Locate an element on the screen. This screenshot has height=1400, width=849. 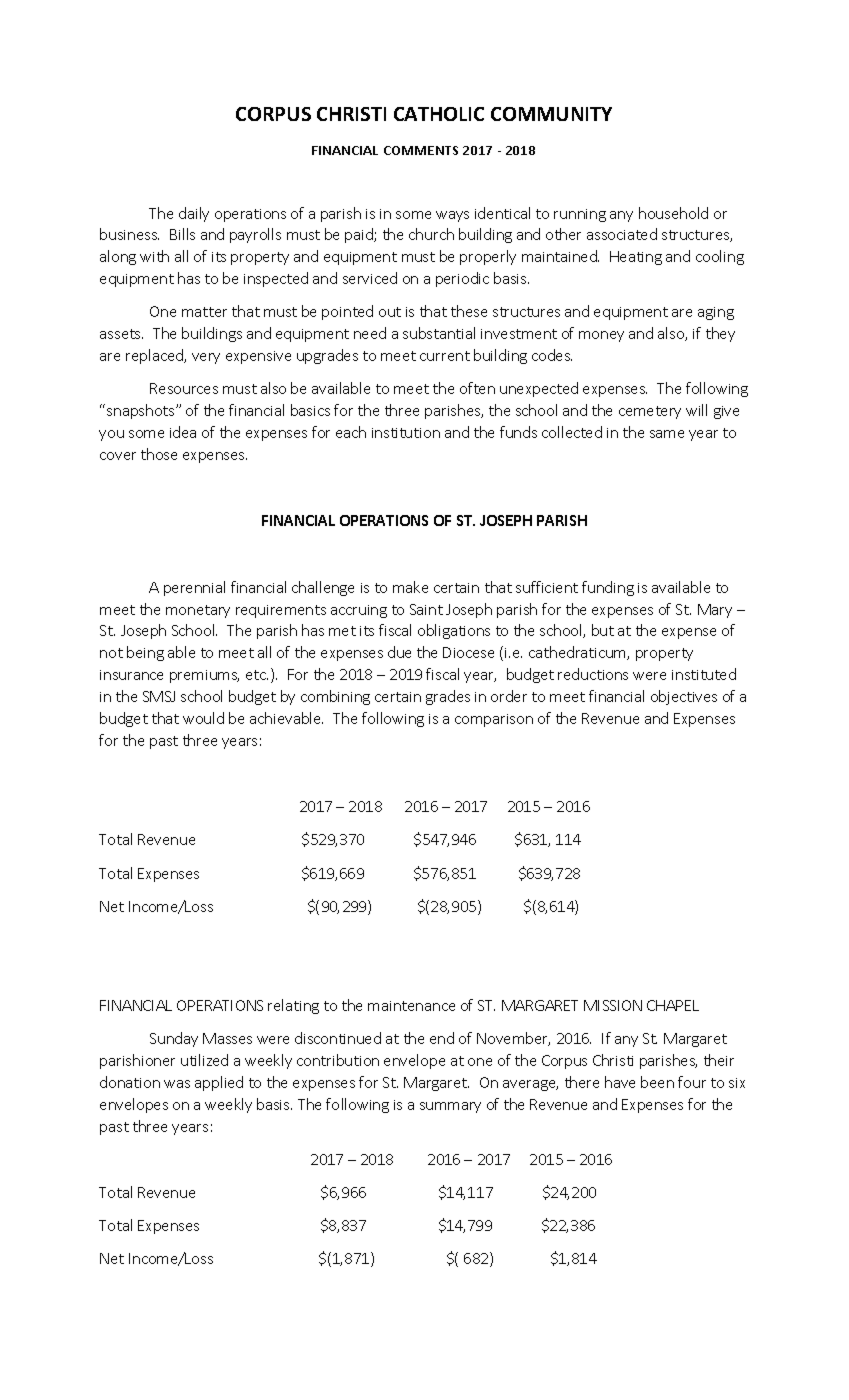
those is located at coordinates (159, 454).
